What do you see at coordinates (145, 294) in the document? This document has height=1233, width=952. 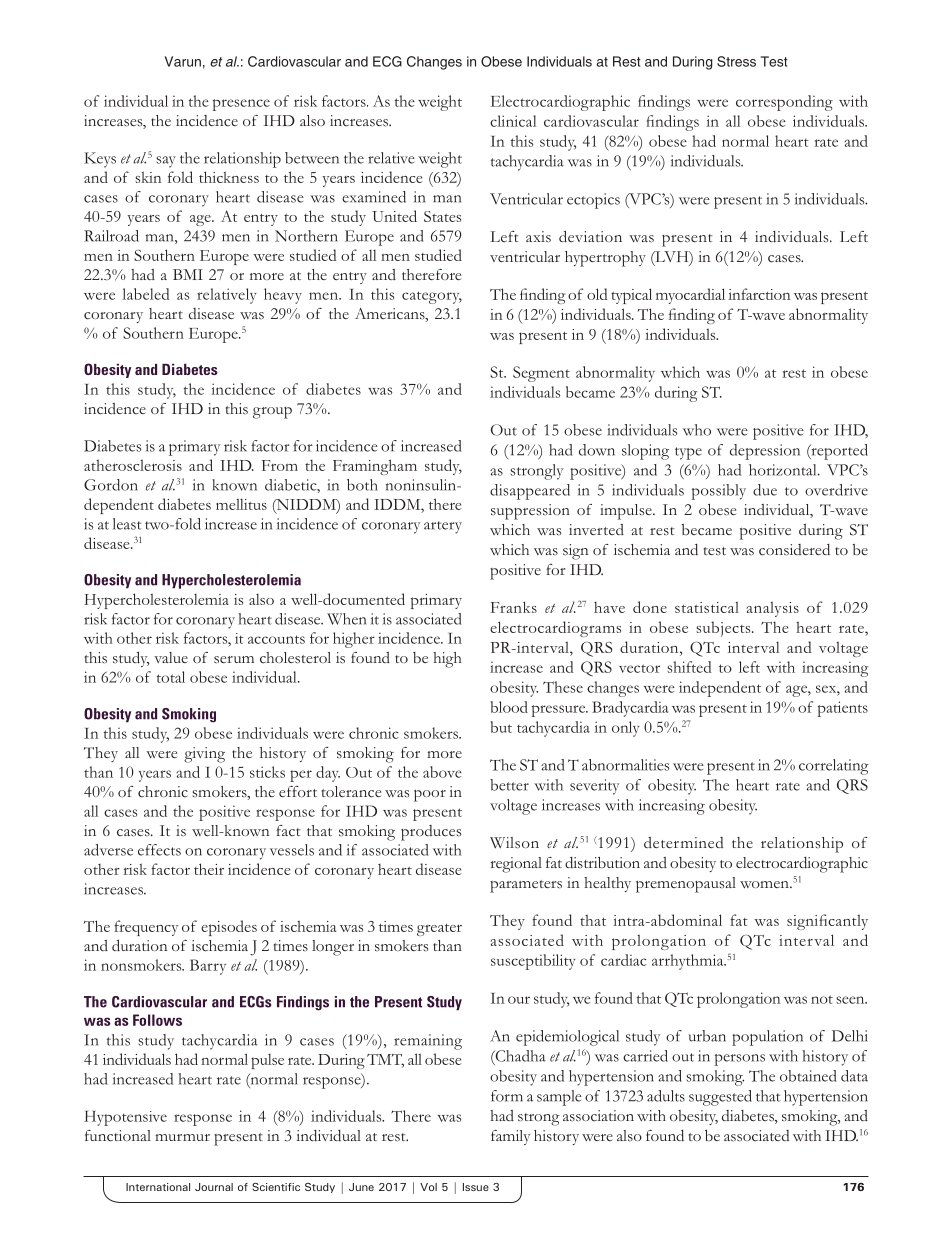 I see `labeled` at bounding box center [145, 294].
